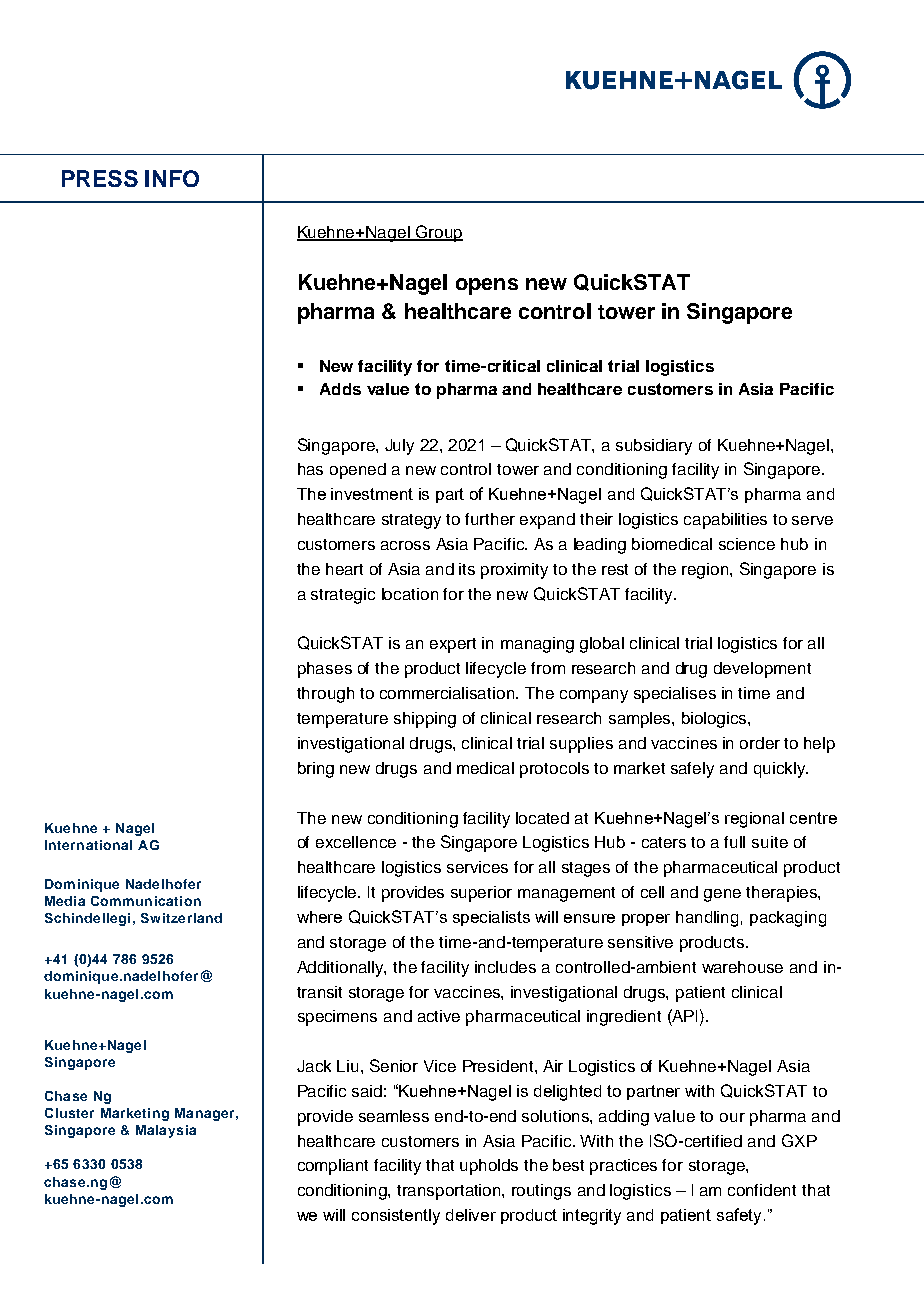  Describe the element at coordinates (734, 842) in the screenshot. I see `full` at that location.
